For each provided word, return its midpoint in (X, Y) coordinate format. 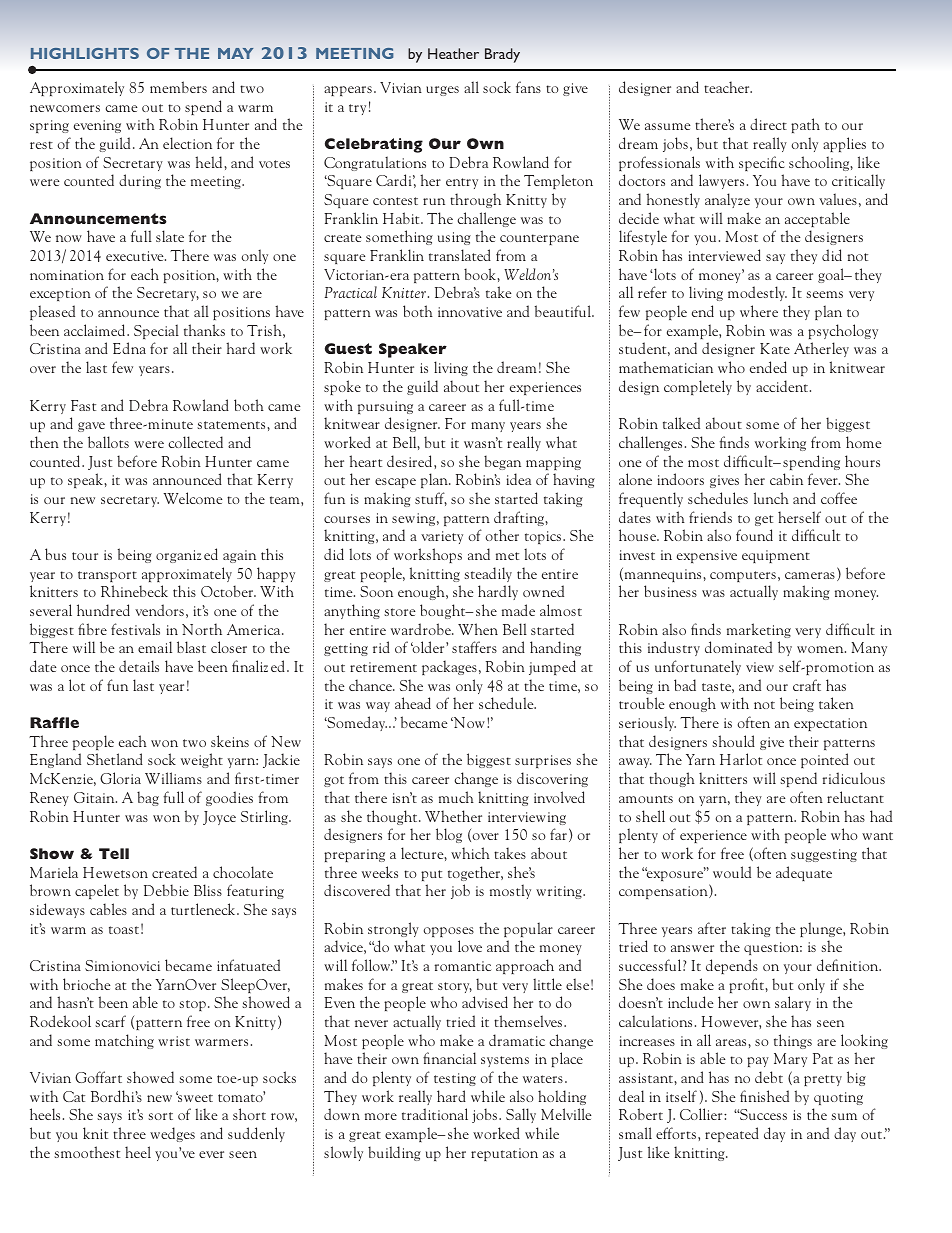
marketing (759, 630)
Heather (453, 53)
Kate (775, 348)
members (178, 87)
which (470, 853)
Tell (114, 853)
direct (768, 124)
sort (160, 1116)
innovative (470, 312)
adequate (804, 873)
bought (444, 611)
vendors (159, 610)
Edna (129, 348)
